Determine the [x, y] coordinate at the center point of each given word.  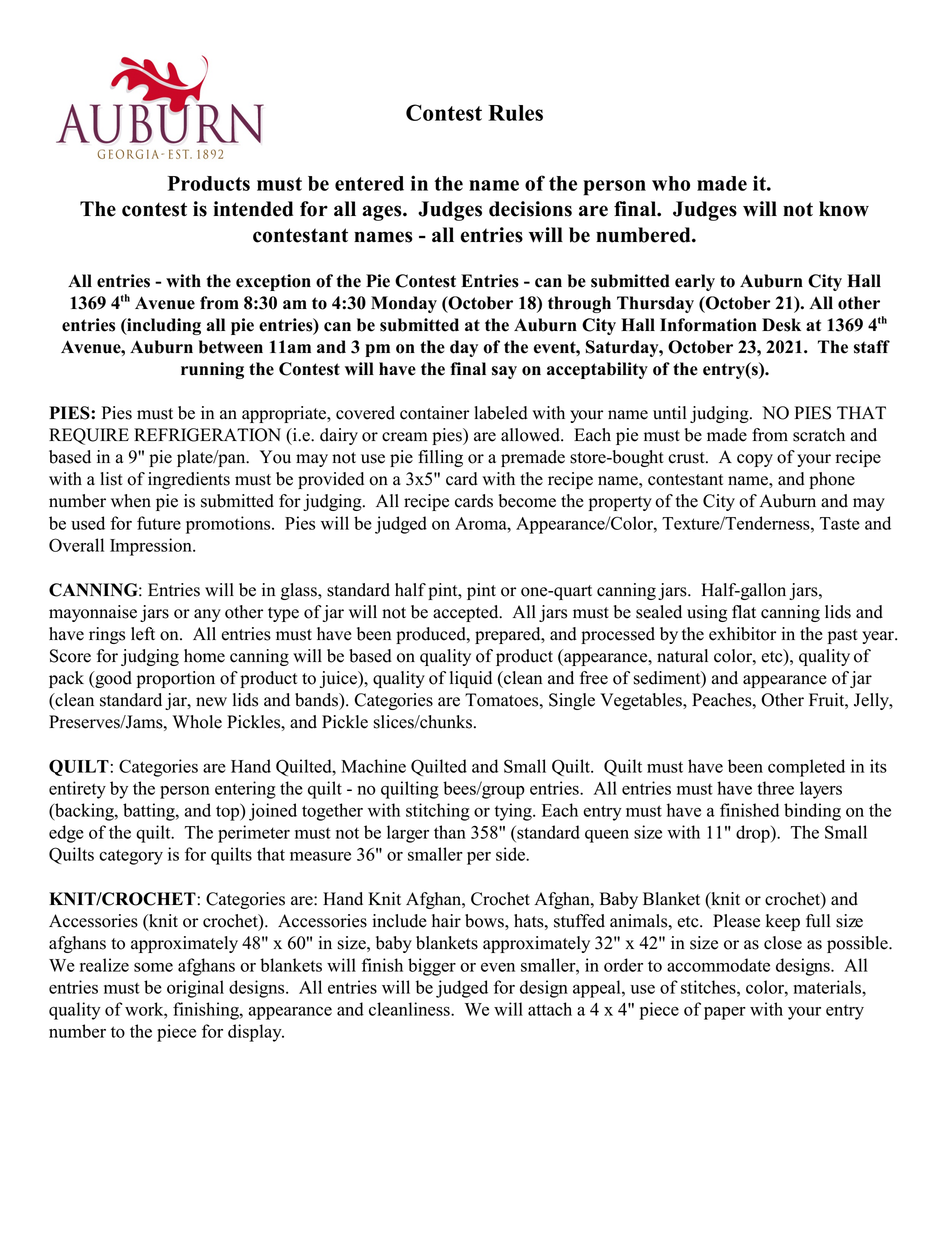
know [844, 209]
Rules [515, 113]
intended [253, 209]
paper [725, 1013]
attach [550, 1009]
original [195, 989]
